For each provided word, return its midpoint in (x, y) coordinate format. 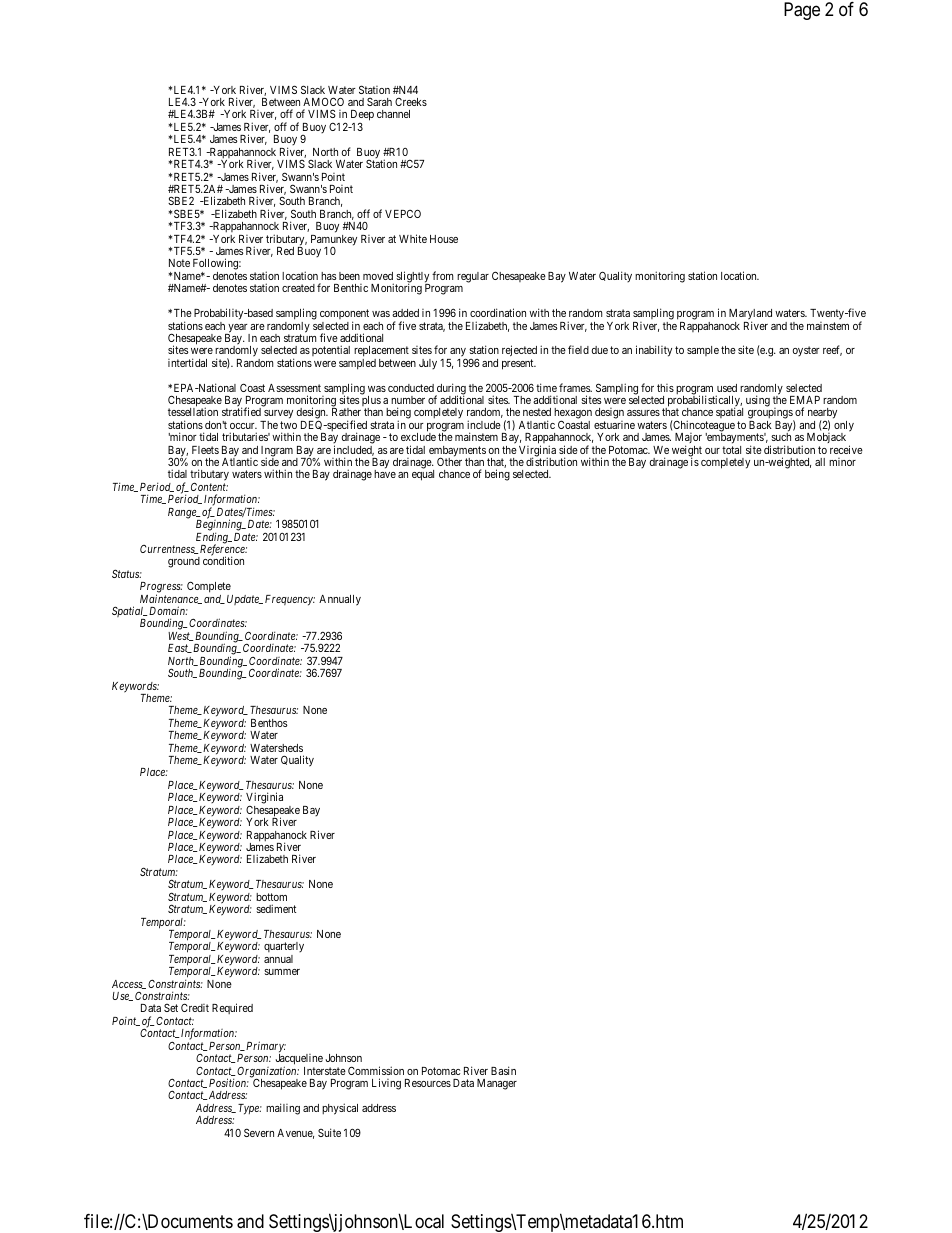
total (731, 450)
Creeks (411, 102)
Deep (362, 117)
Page (802, 11)
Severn (259, 1132)
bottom (271, 897)
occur (243, 426)
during (450, 390)
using (758, 401)
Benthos (269, 723)
